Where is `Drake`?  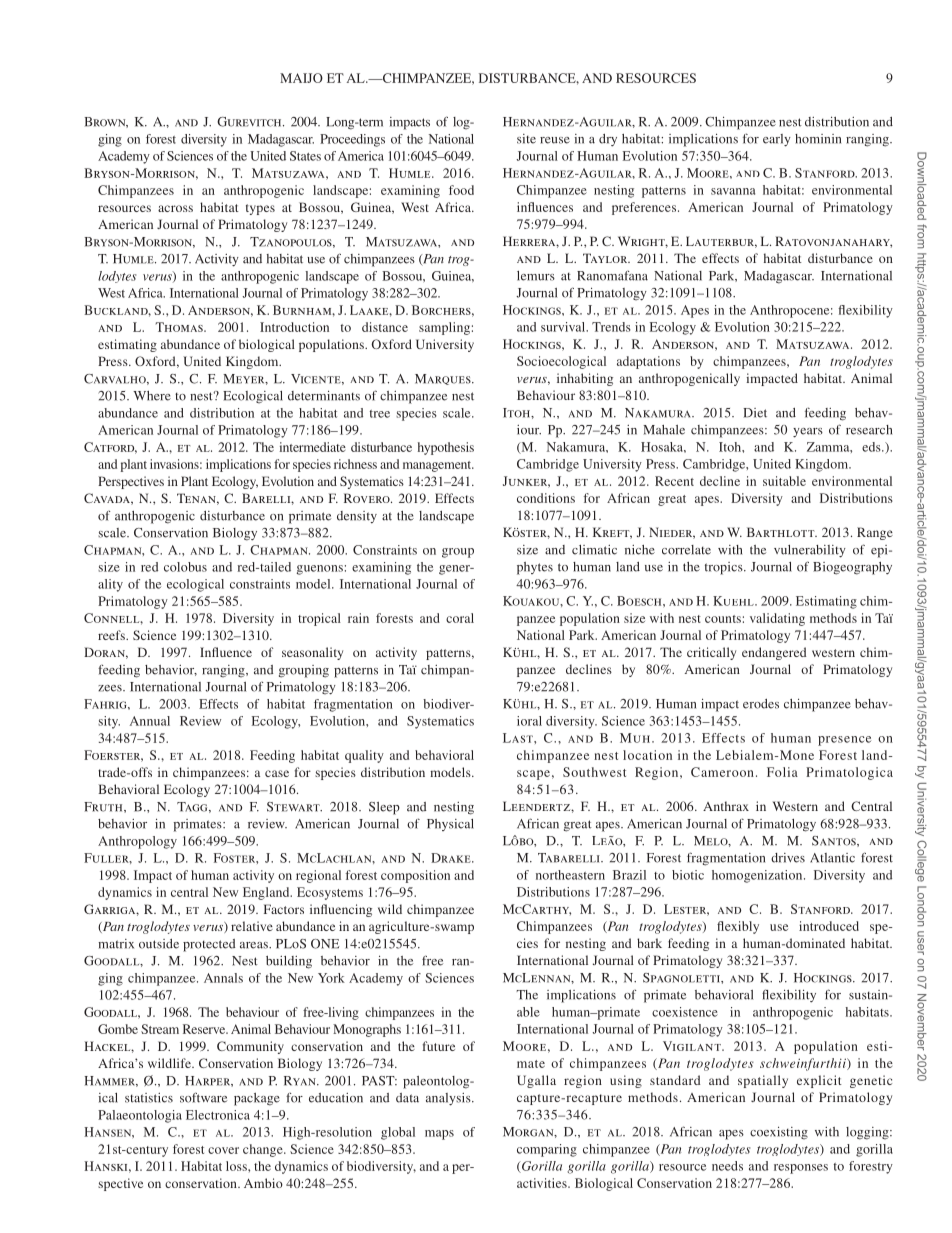 Drake is located at coordinates (452, 858).
